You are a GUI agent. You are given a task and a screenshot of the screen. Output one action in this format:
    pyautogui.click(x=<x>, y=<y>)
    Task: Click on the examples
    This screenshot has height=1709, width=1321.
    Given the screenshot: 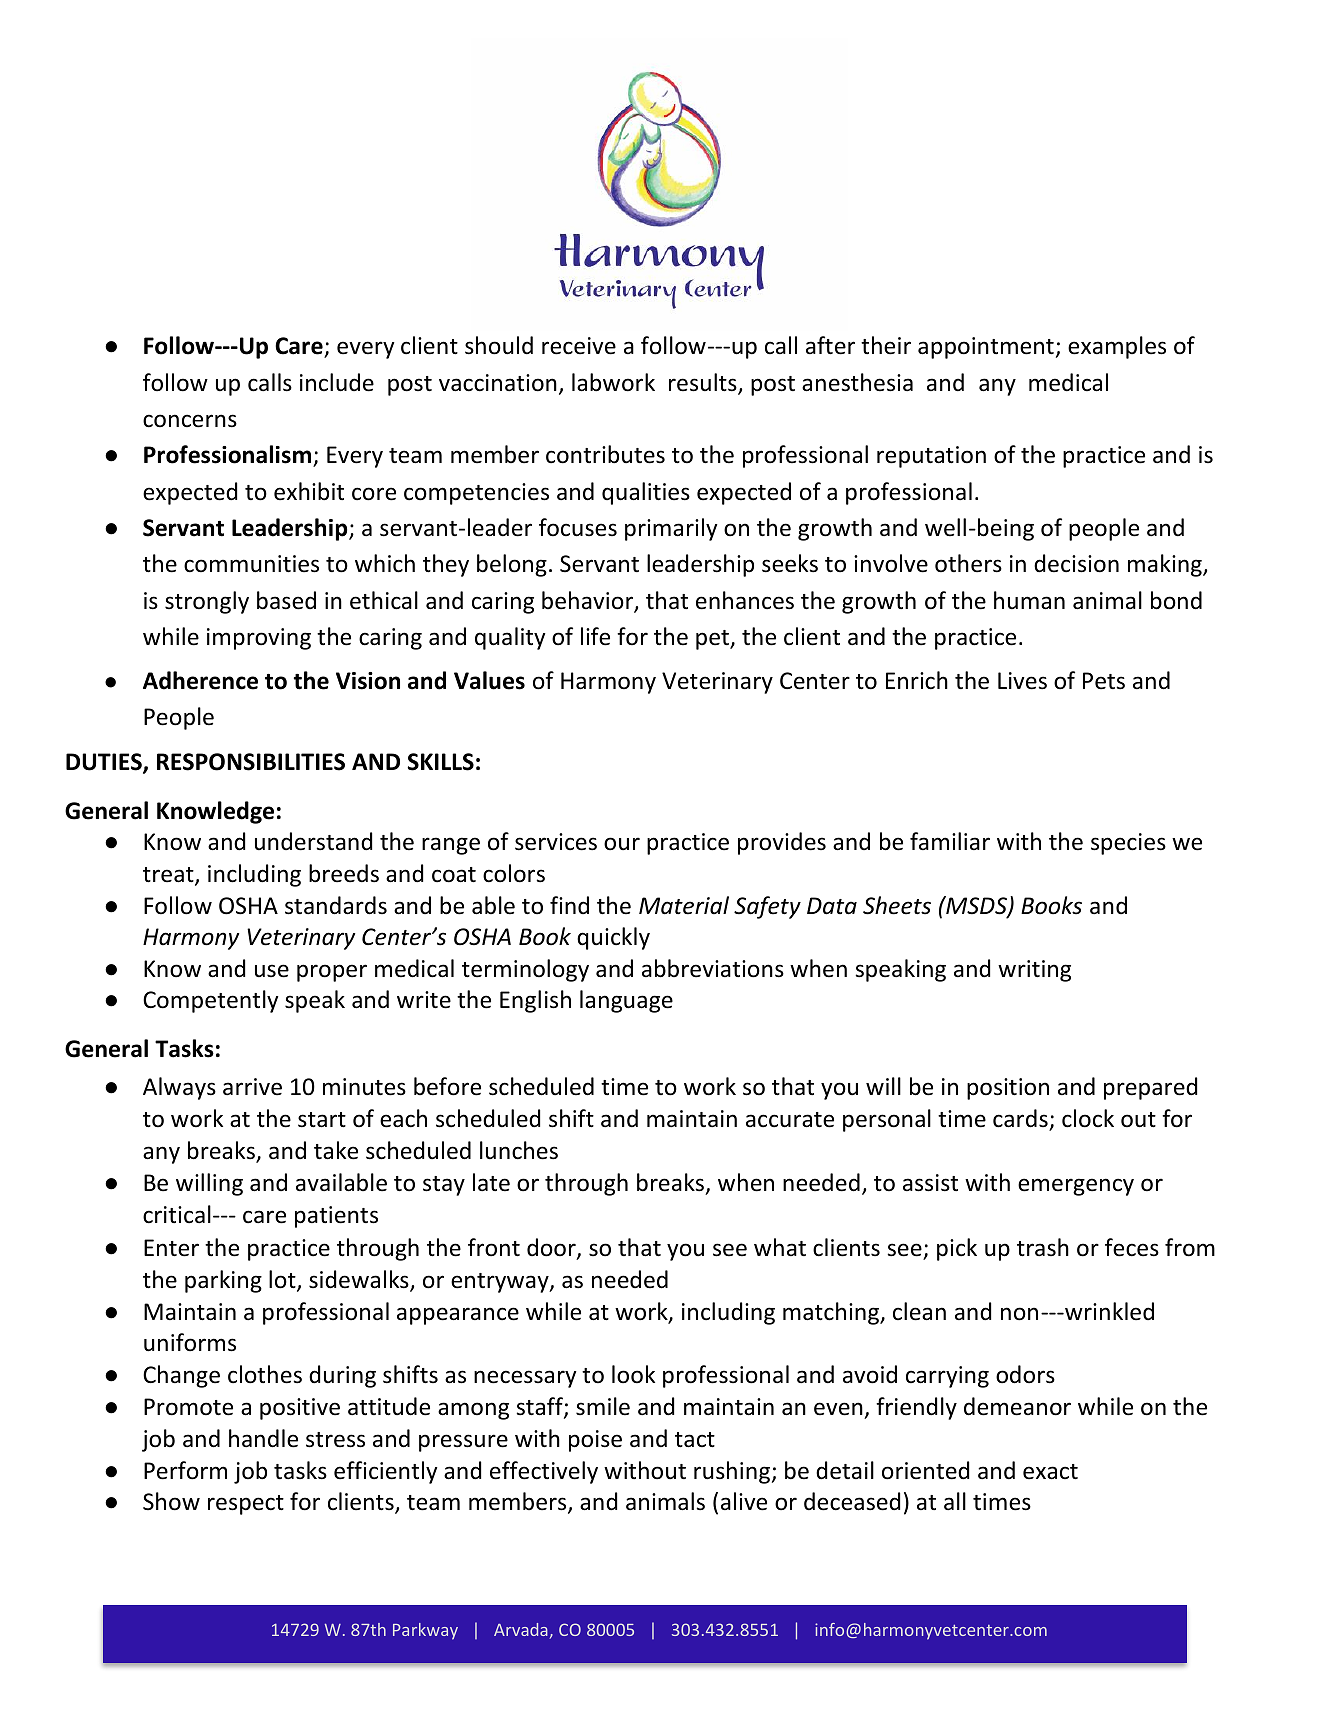 What is the action you would take?
    pyautogui.click(x=1117, y=347)
